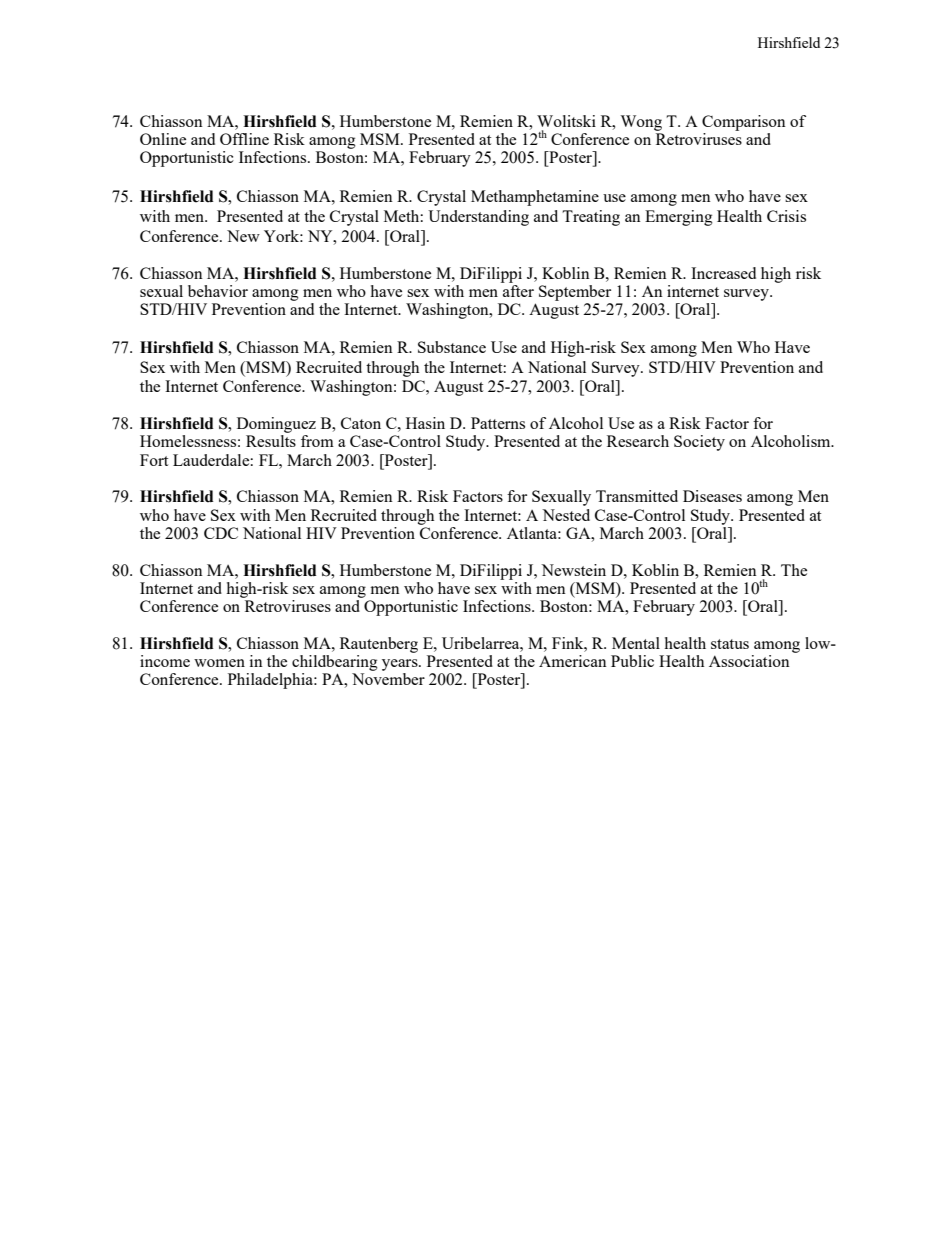  What do you see at coordinates (723, 273) in the document?
I see `Increased` at bounding box center [723, 273].
